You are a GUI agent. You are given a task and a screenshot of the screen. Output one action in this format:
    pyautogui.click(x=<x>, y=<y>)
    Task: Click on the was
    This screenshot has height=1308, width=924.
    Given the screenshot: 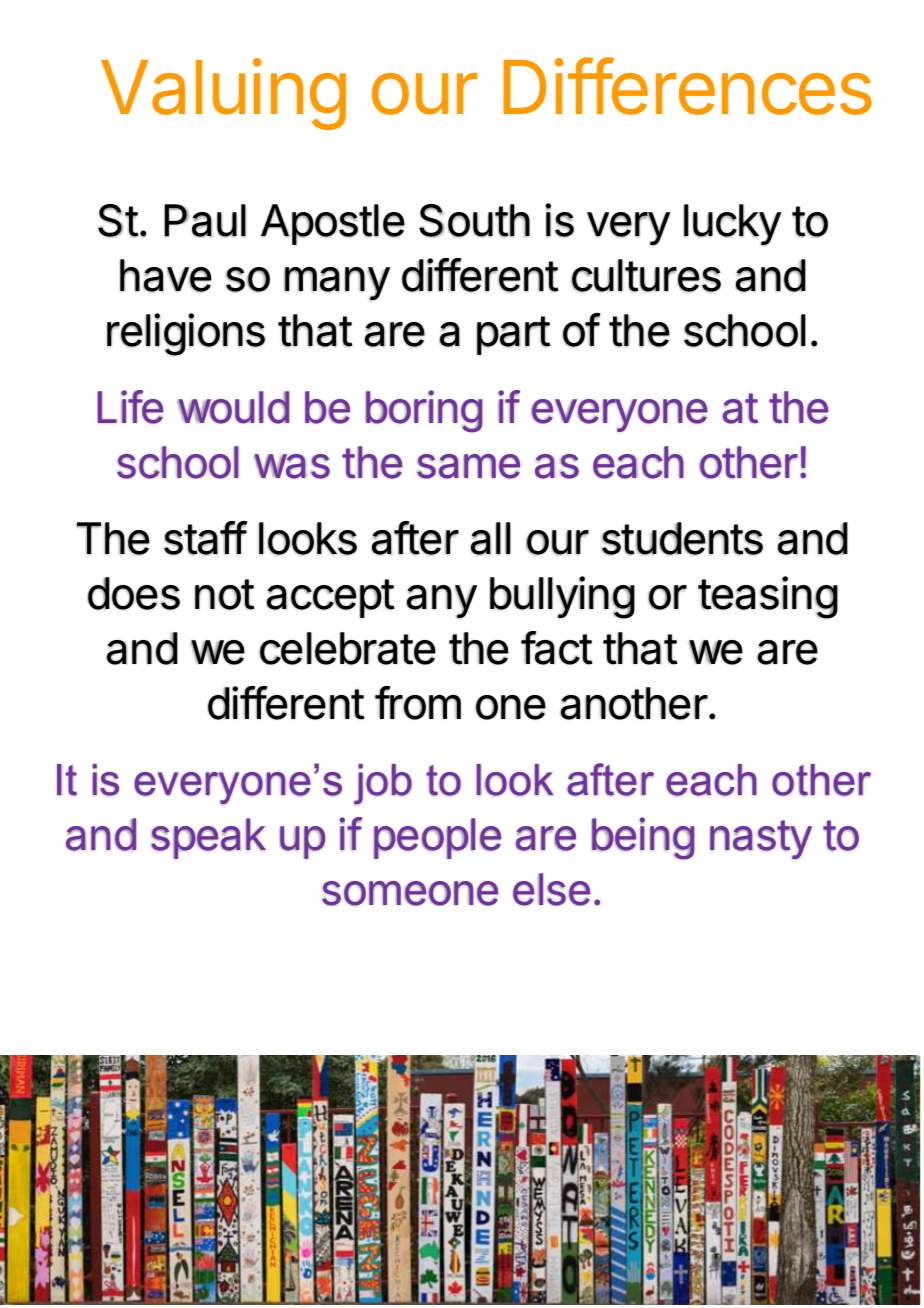 What is the action you would take?
    pyautogui.click(x=292, y=466)
